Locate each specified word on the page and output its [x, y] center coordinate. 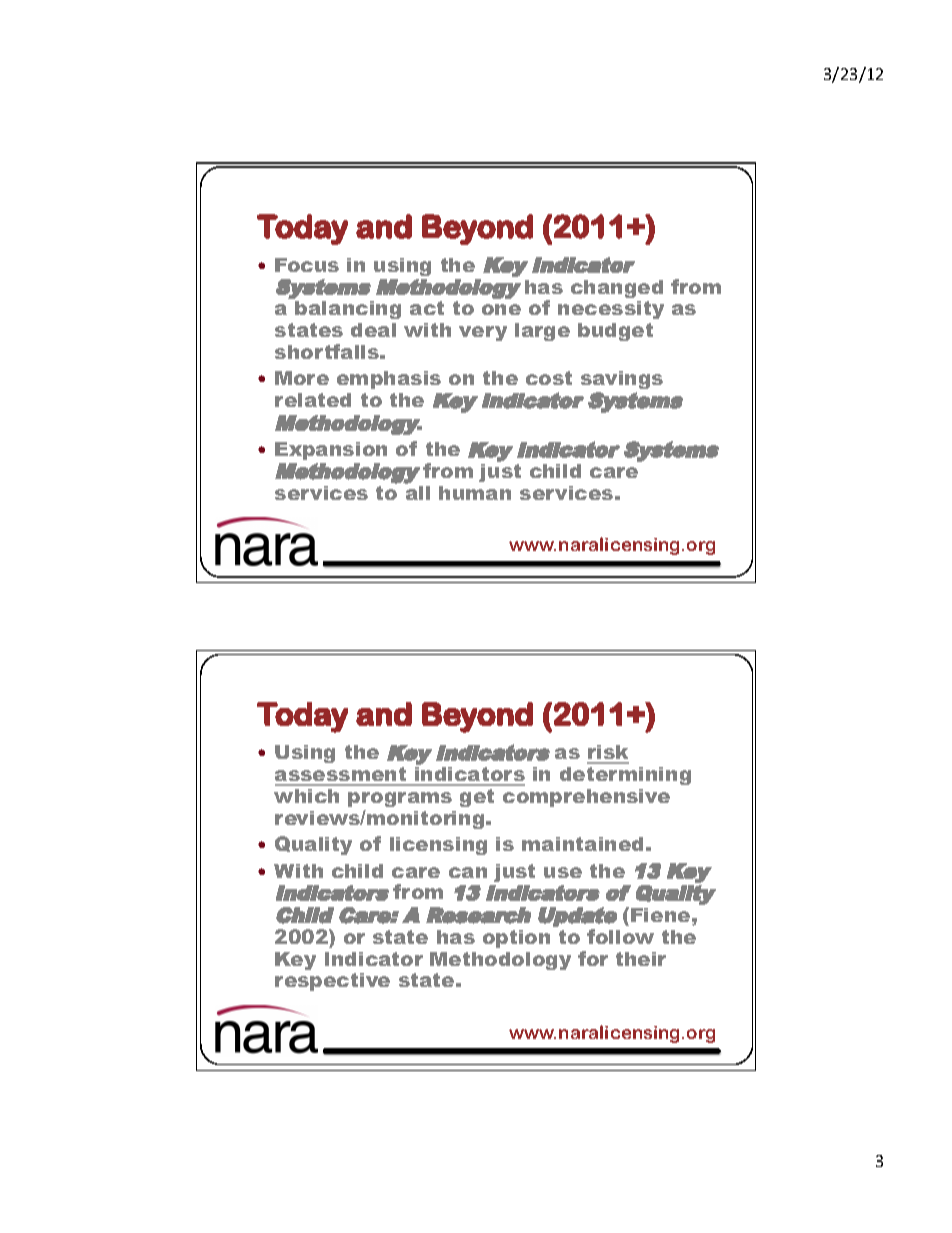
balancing [348, 310]
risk [608, 754]
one [501, 309]
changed [617, 289]
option [516, 939]
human [475, 493]
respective [332, 982]
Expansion [331, 451]
